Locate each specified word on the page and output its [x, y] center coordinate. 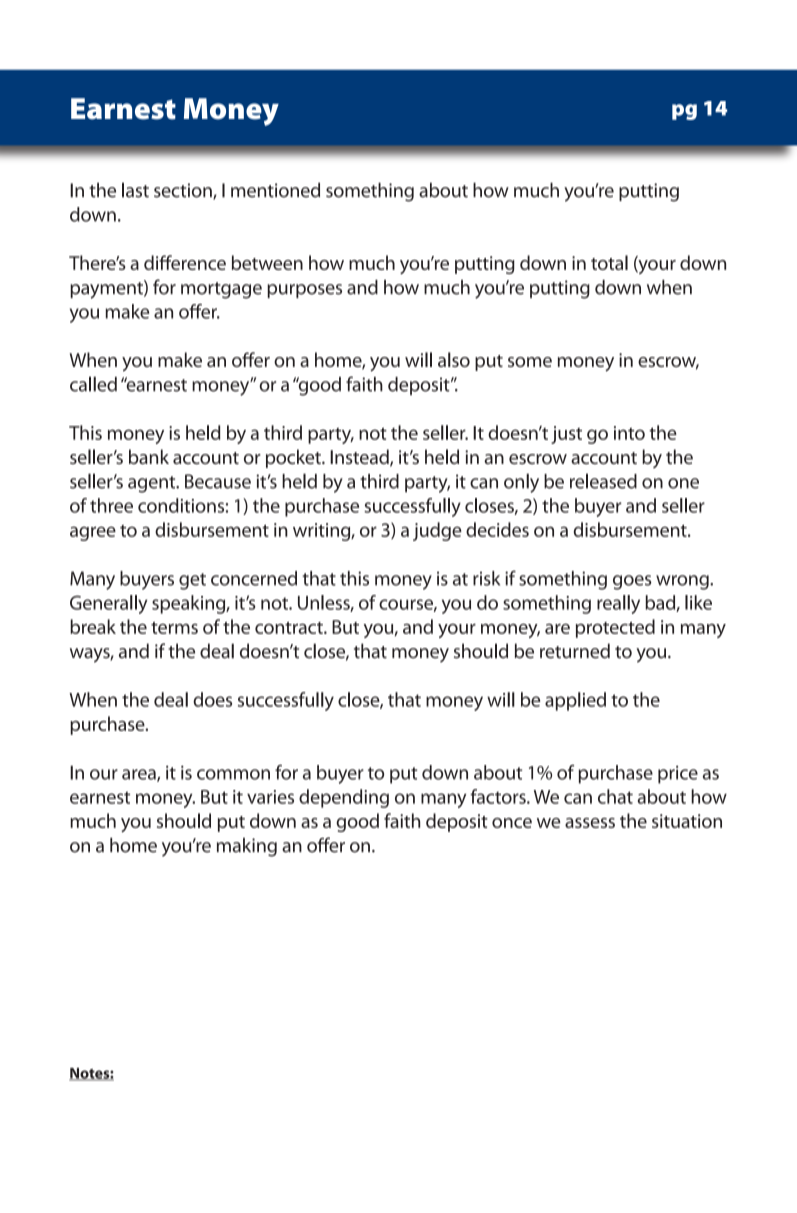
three [111, 505]
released [603, 481]
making [247, 847]
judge [437, 531]
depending [344, 798]
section [184, 191]
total [609, 262]
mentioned [275, 190]
